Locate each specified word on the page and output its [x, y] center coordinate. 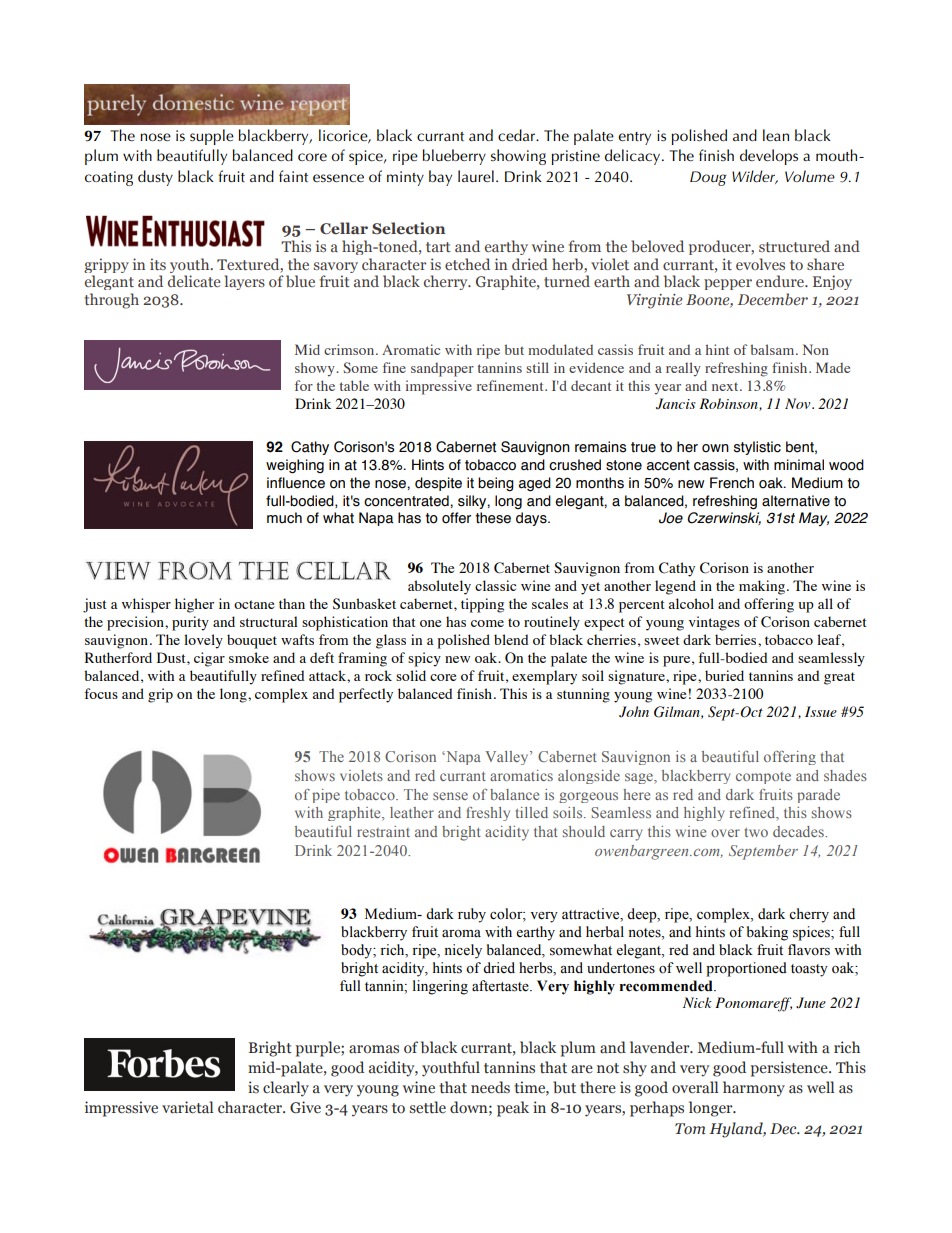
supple [212, 137]
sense [450, 796]
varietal [187, 1107]
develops [769, 157]
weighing [295, 466]
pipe [326, 796]
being [496, 484]
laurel [476, 176]
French [732, 483]
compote [763, 778]
